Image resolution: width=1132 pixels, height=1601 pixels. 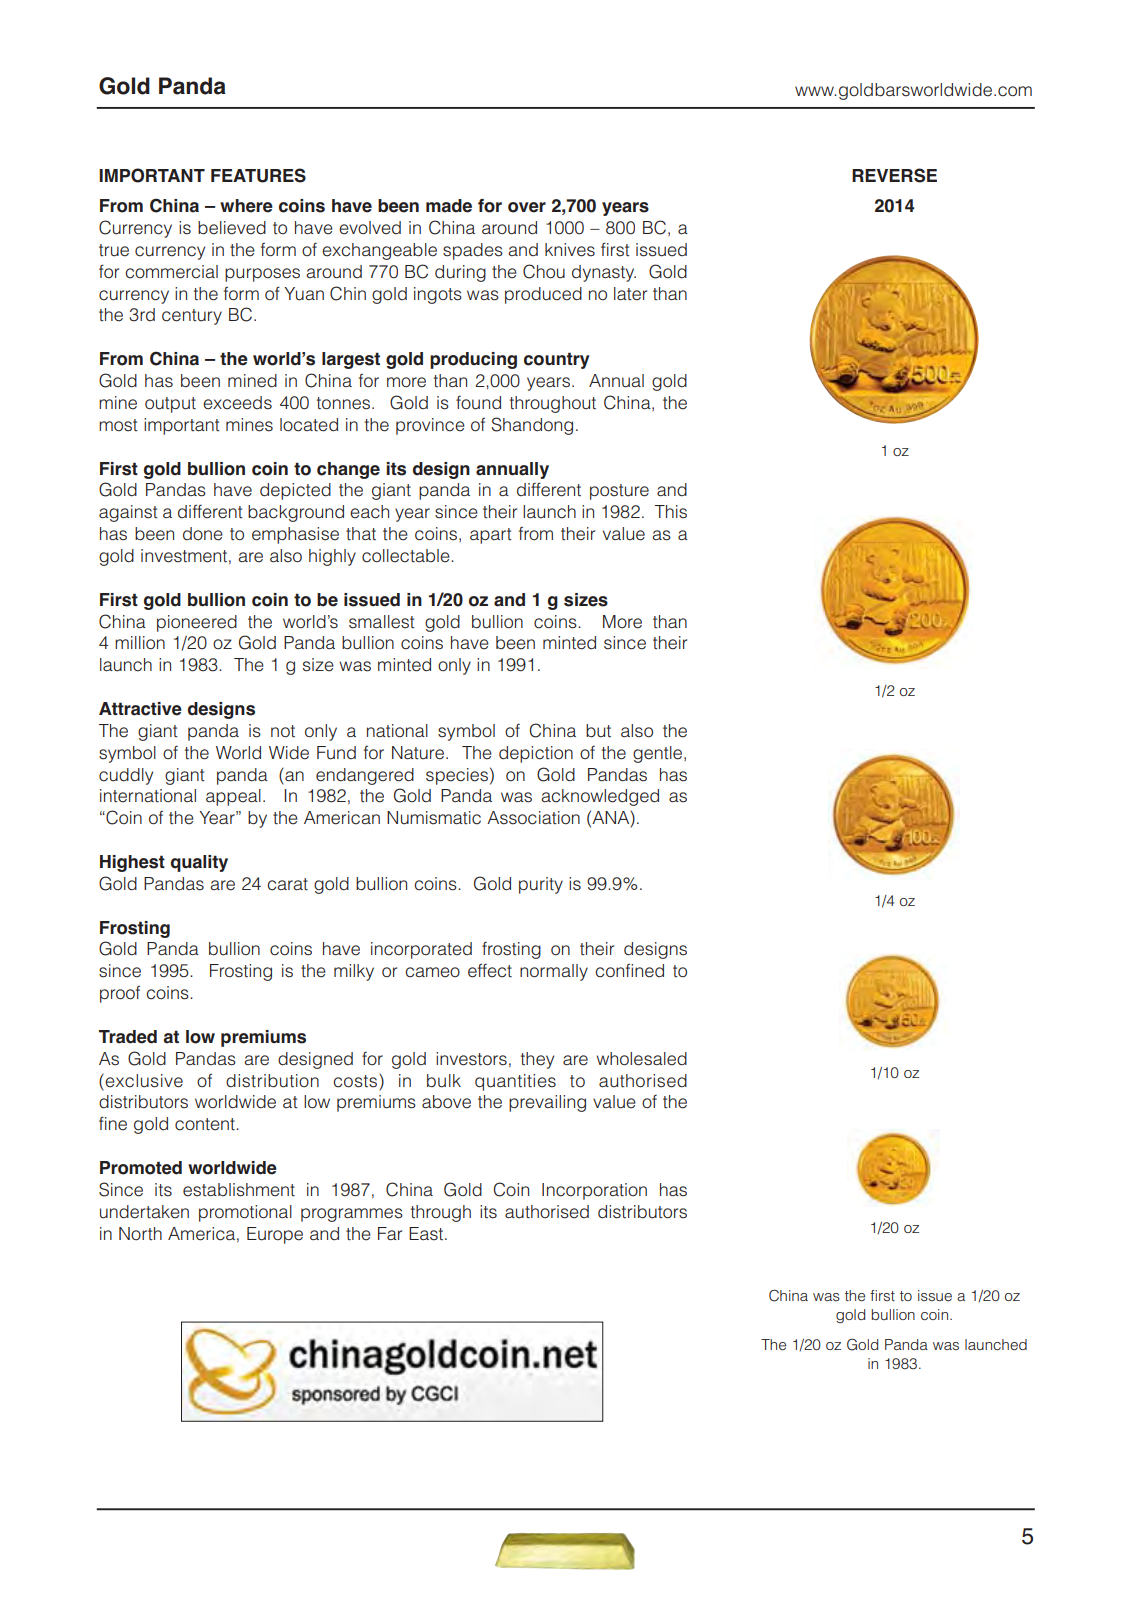 I want to click on This, so click(x=671, y=512).
